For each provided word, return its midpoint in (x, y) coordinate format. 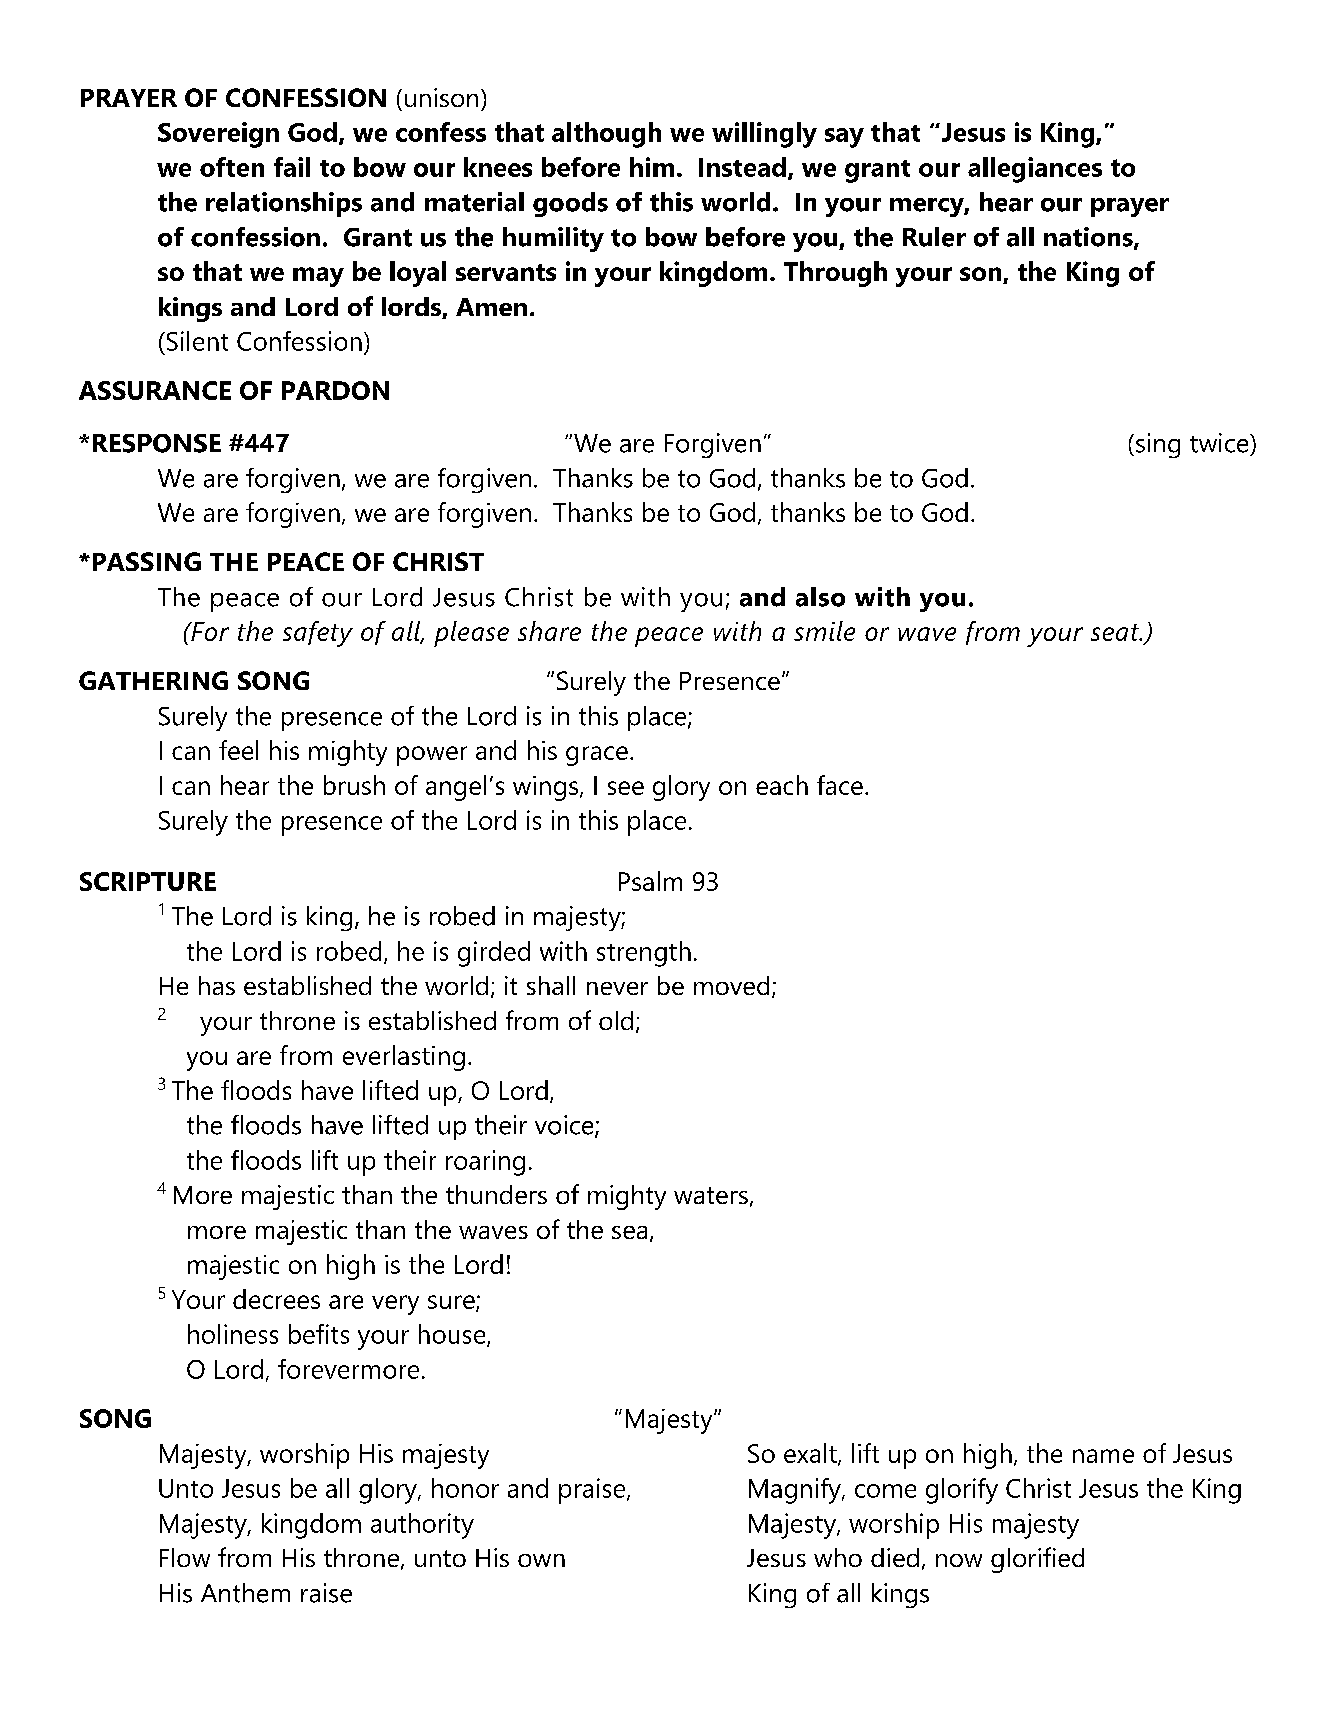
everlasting (404, 1058)
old (616, 1020)
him (652, 167)
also (820, 597)
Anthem (245, 1593)
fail (292, 167)
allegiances (1035, 170)
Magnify (796, 1491)
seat (1116, 632)
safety (318, 634)
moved (731, 985)
